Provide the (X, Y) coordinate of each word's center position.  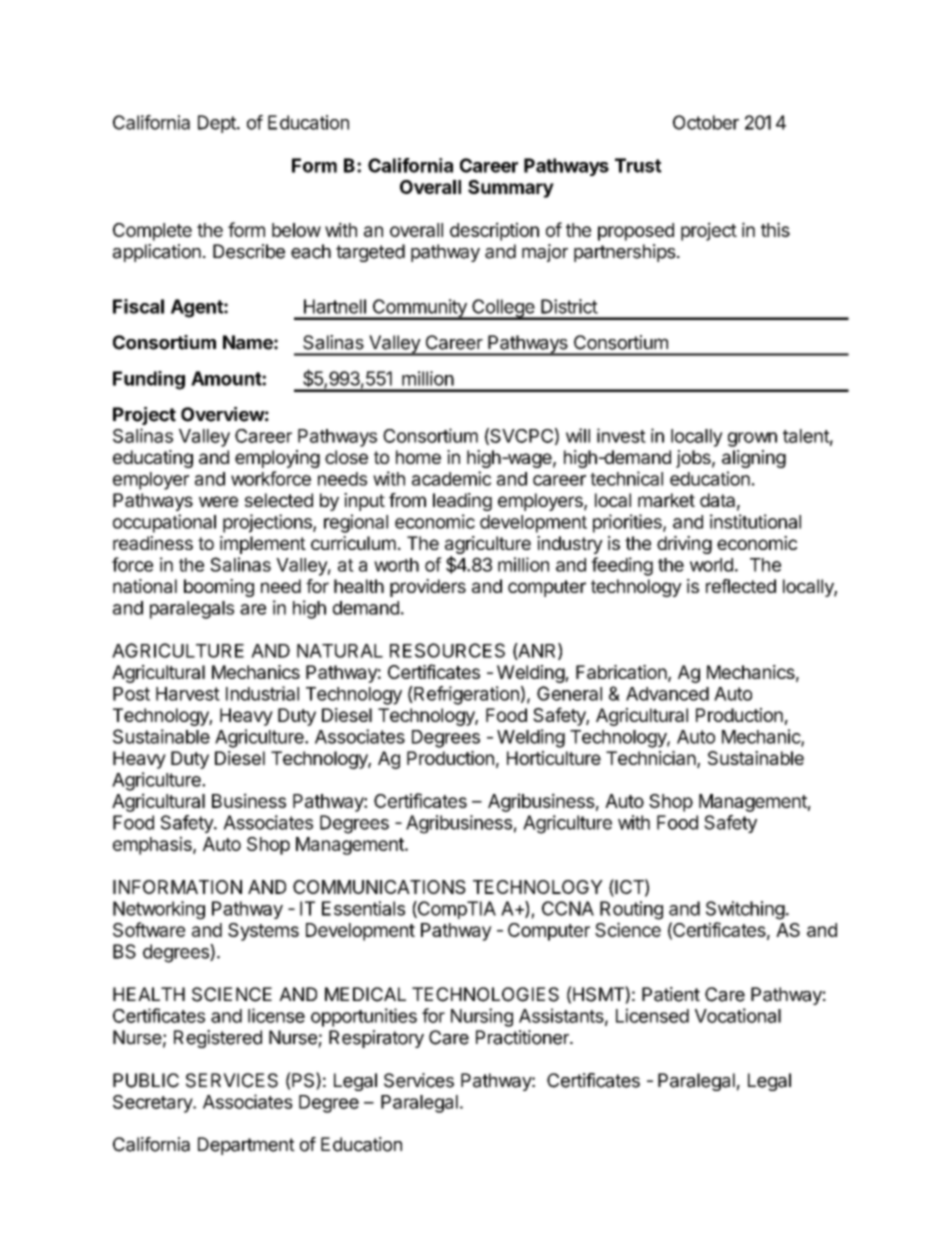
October (706, 122)
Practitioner (523, 1037)
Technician (651, 758)
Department (246, 1146)
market (666, 500)
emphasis (153, 845)
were (218, 501)
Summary (511, 189)
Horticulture (554, 758)
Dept (218, 124)
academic (451, 478)
